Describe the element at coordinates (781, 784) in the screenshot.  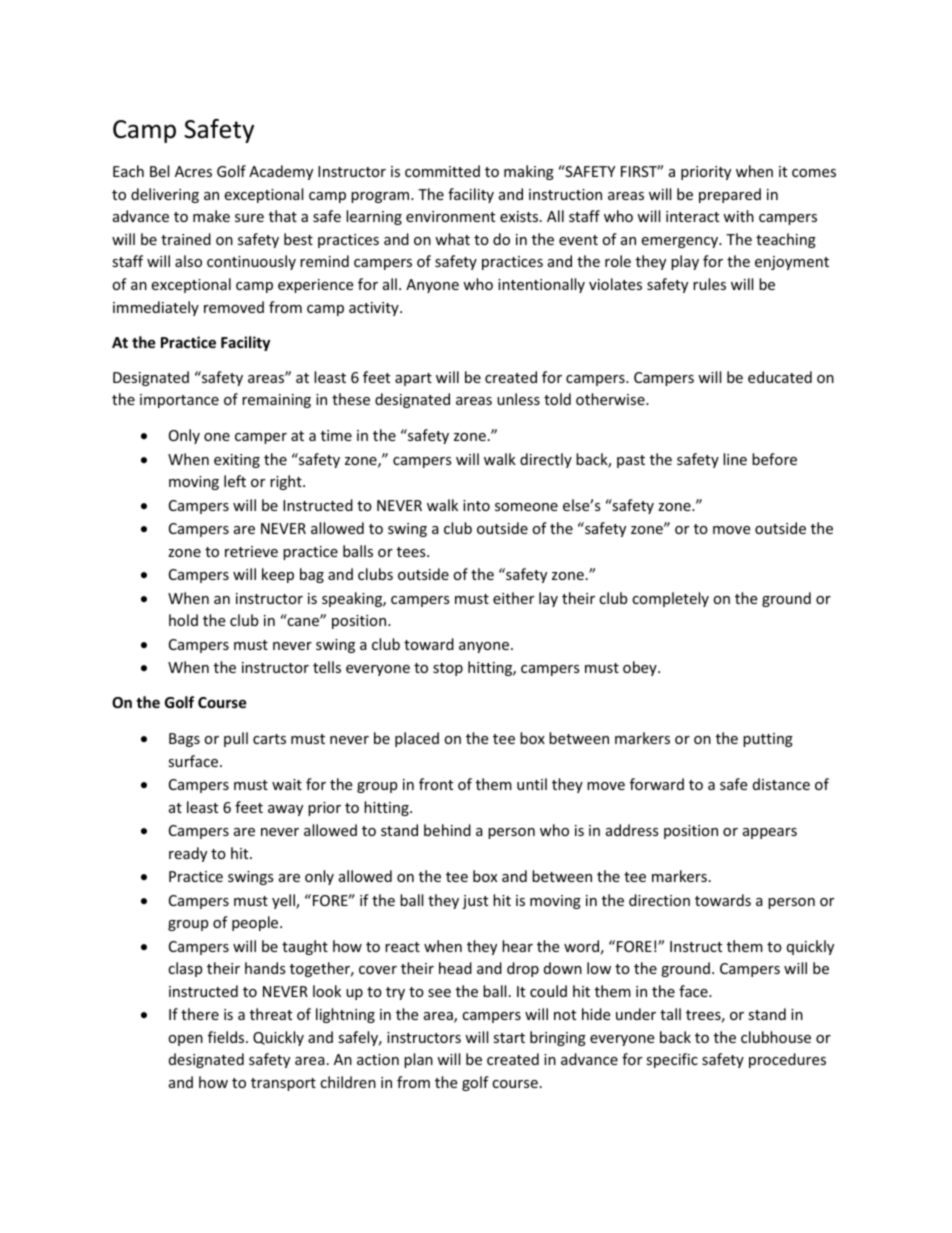
I see `distance` at that location.
